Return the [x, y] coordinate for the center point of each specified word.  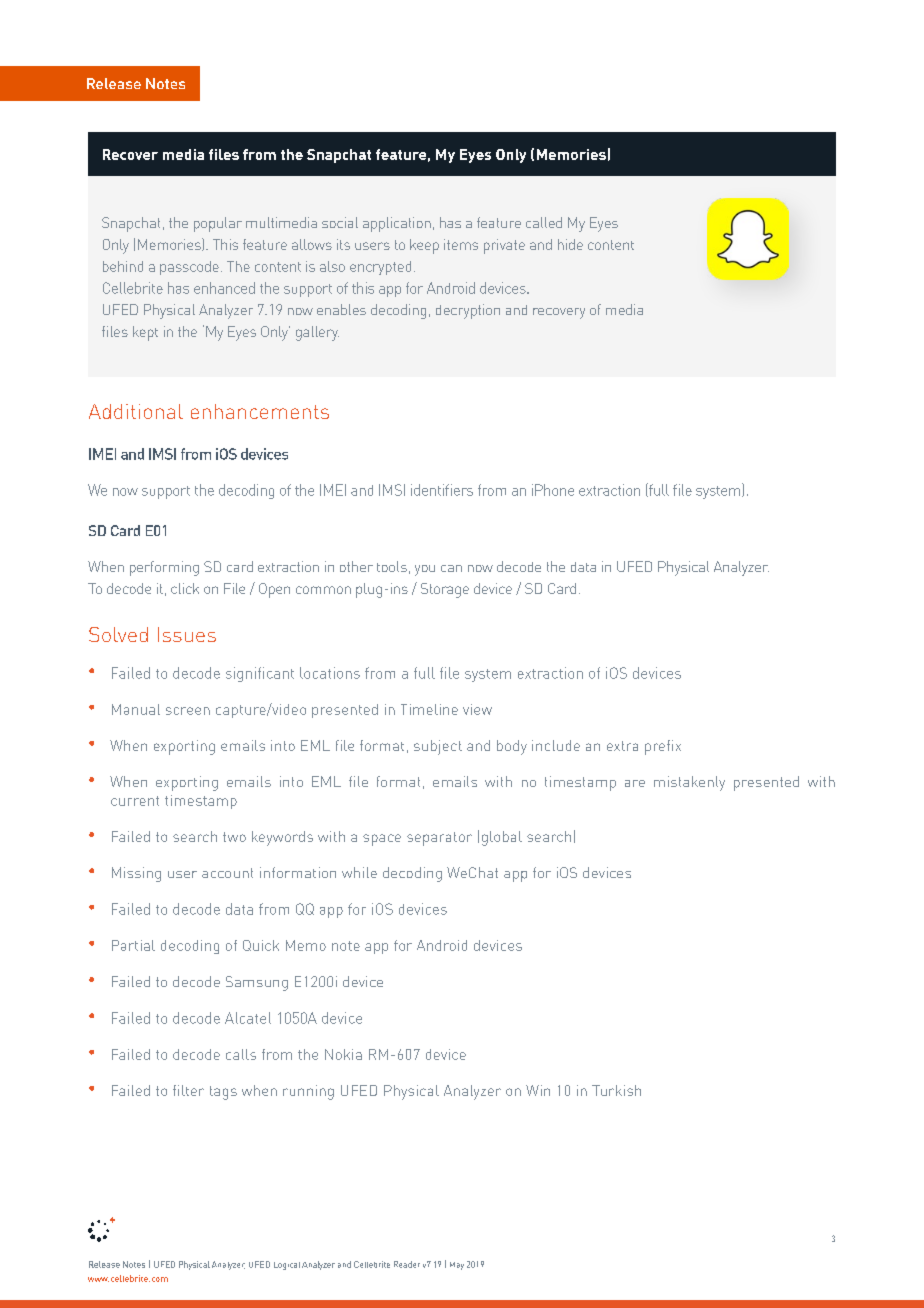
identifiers [442, 490]
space [382, 840]
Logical [287, 1266]
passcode [189, 268]
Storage [445, 590]
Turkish [616, 1090]
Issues [187, 634]
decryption [468, 311]
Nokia [343, 1054]
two [234, 837]
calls [241, 1054]
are [635, 783]
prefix [663, 747]
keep [424, 246]
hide [570, 244]
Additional [136, 411]
